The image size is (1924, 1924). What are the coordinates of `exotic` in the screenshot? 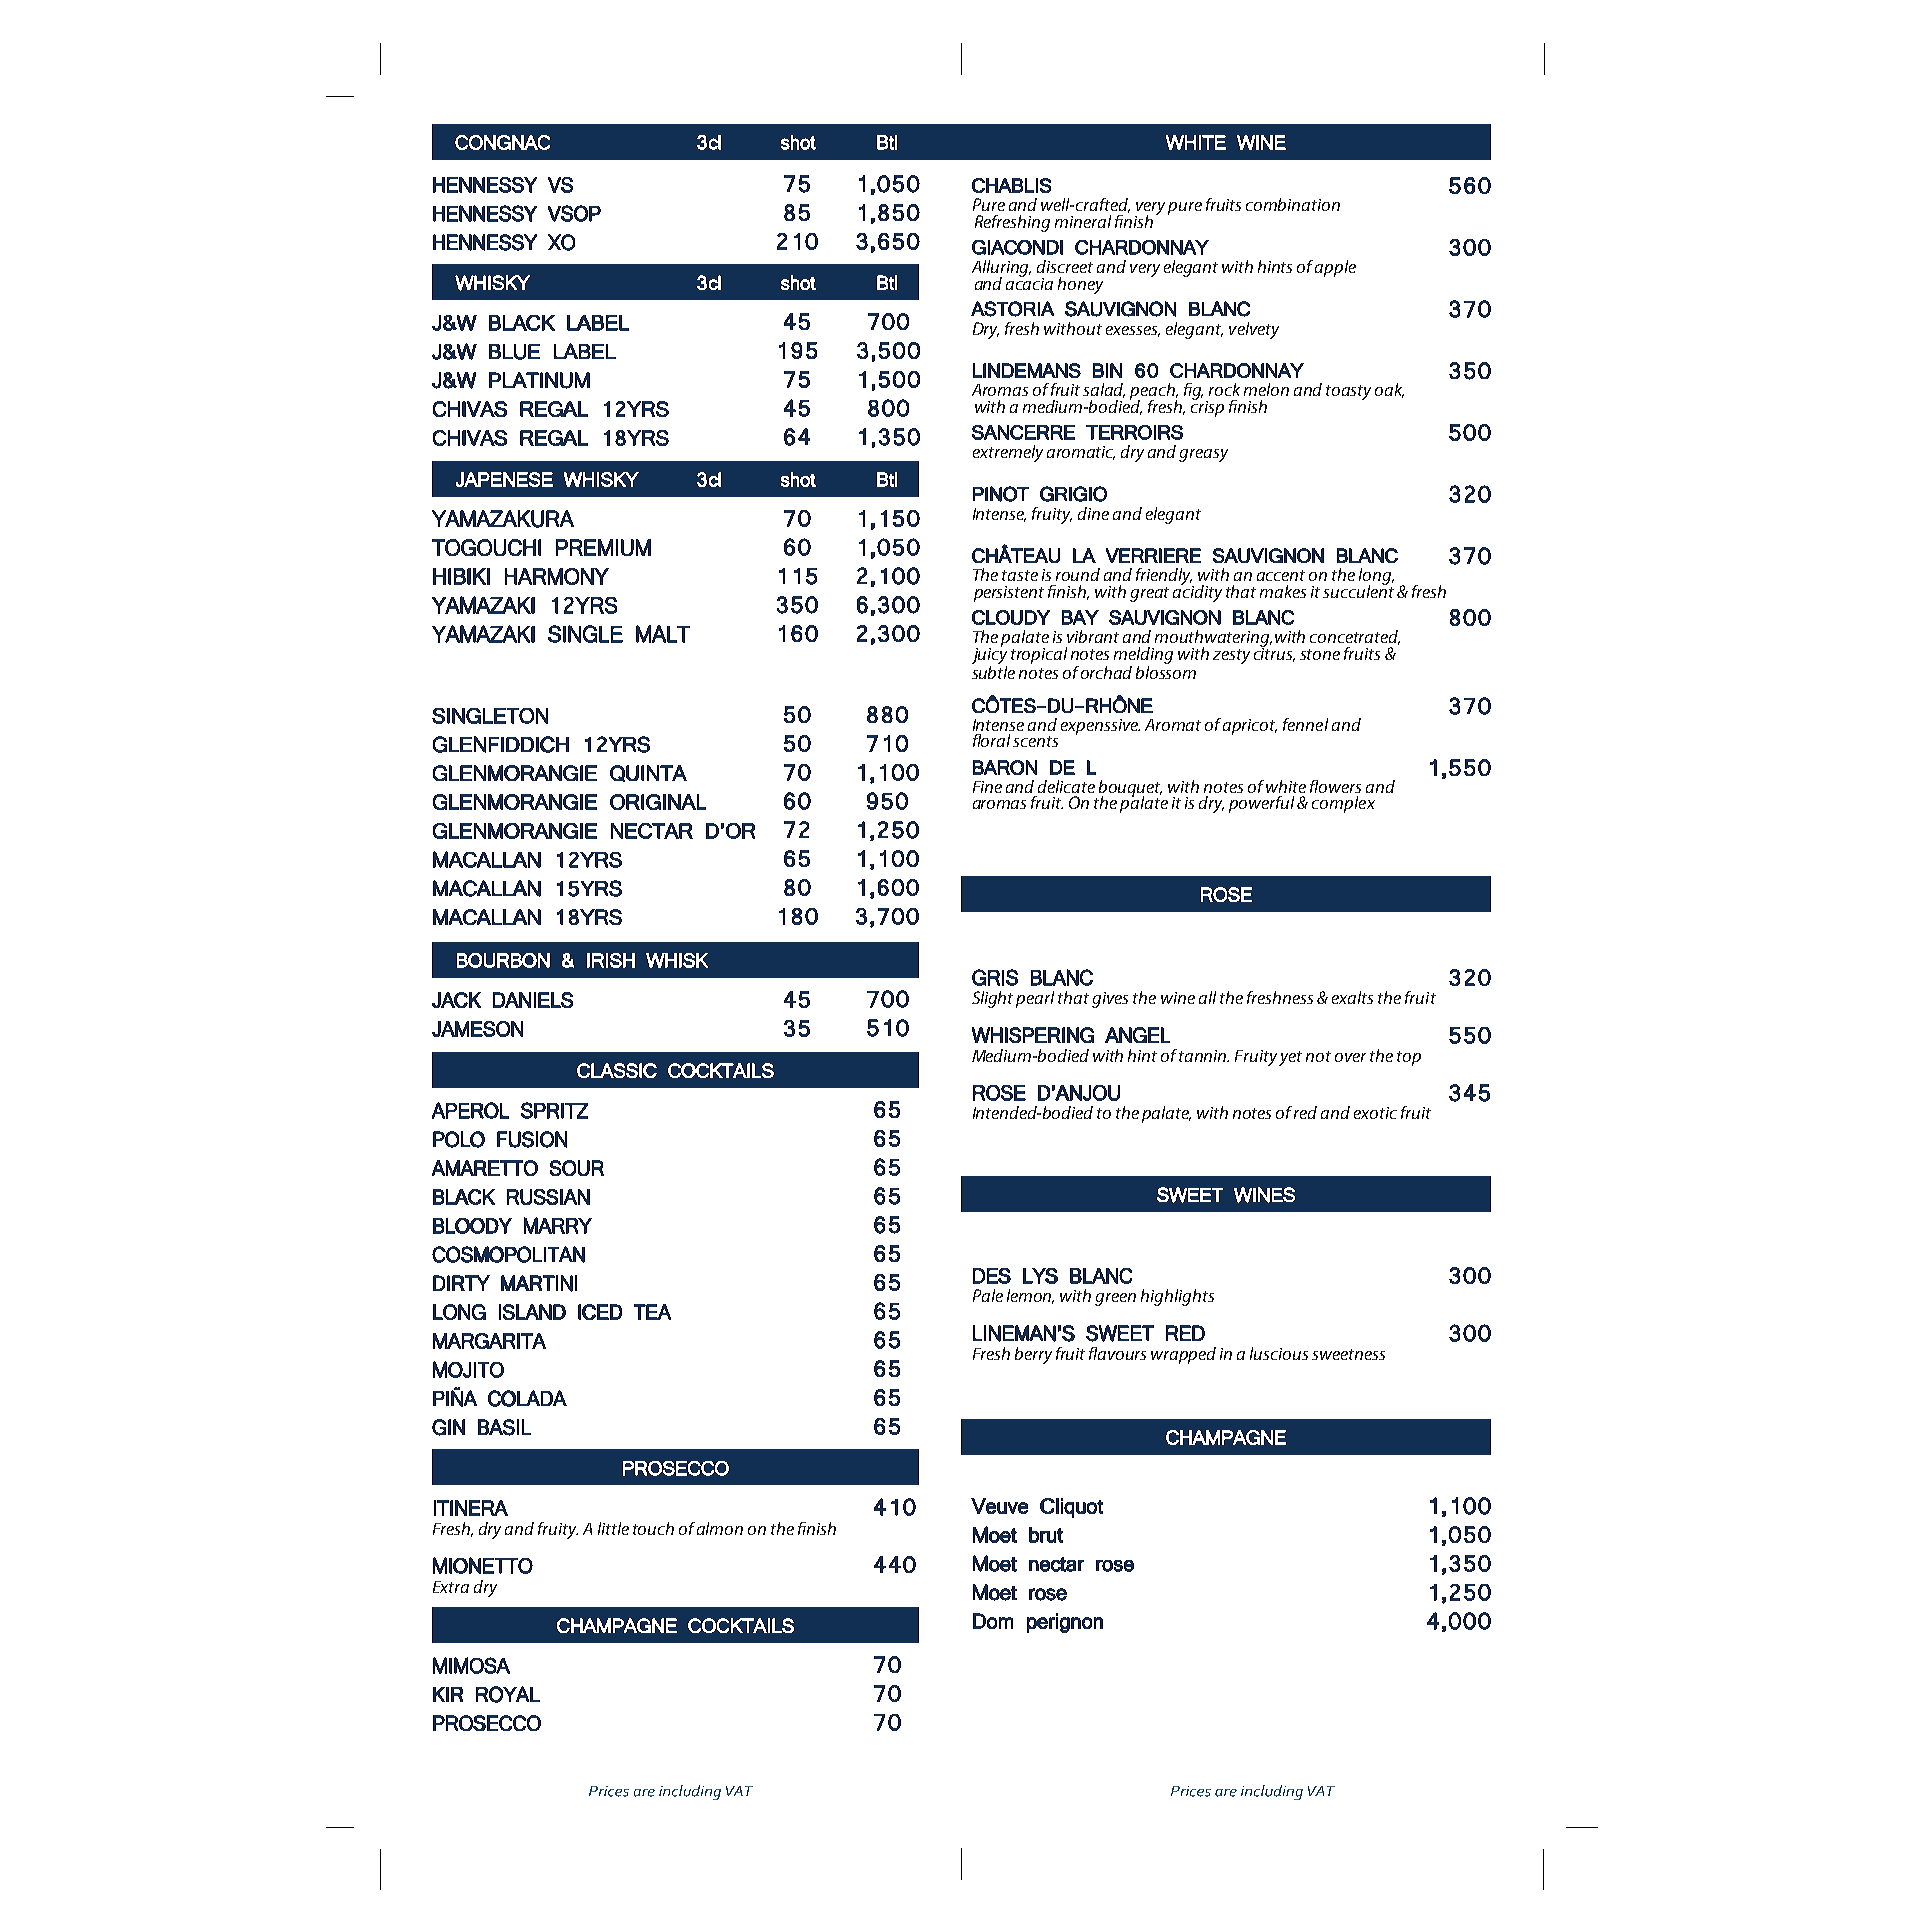 It's located at (1375, 1113).
